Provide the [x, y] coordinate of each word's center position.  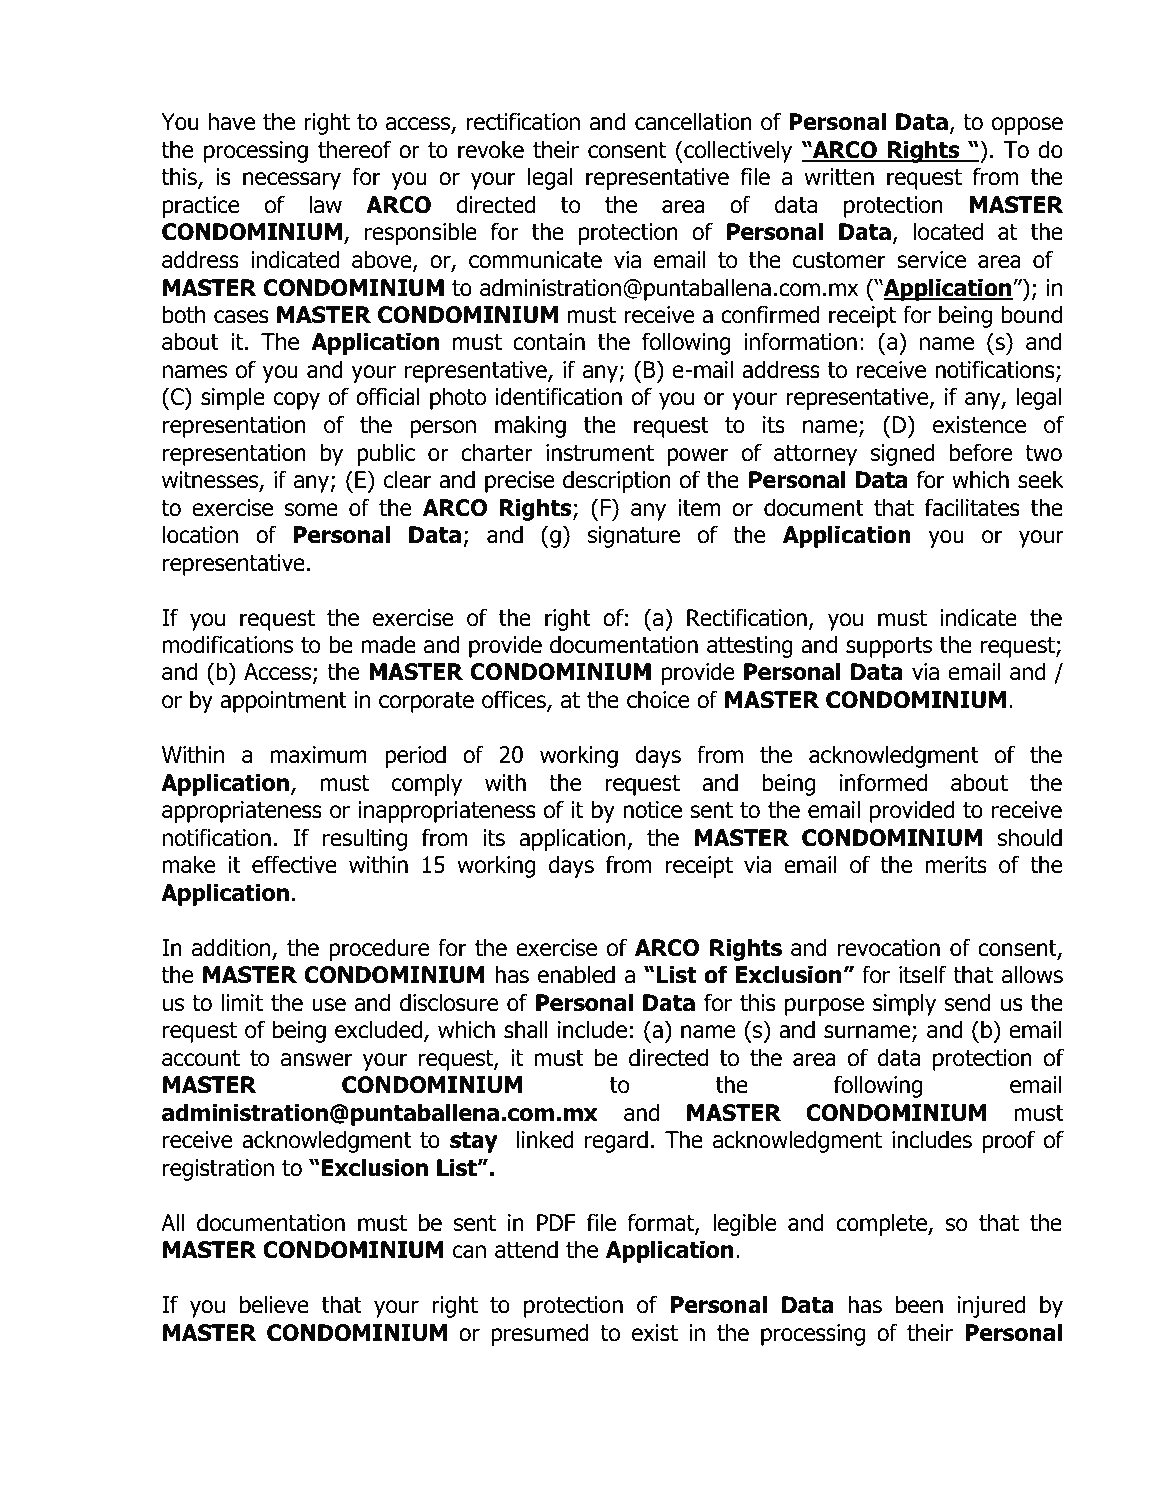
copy [297, 401]
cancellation [693, 121]
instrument [600, 453]
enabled [576, 974]
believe [274, 1304]
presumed [540, 1334]
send [968, 1002]
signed [902, 454]
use [329, 1005]
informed [883, 782]
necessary [292, 181]
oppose [1027, 126]
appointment [283, 702]
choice [658, 699]
